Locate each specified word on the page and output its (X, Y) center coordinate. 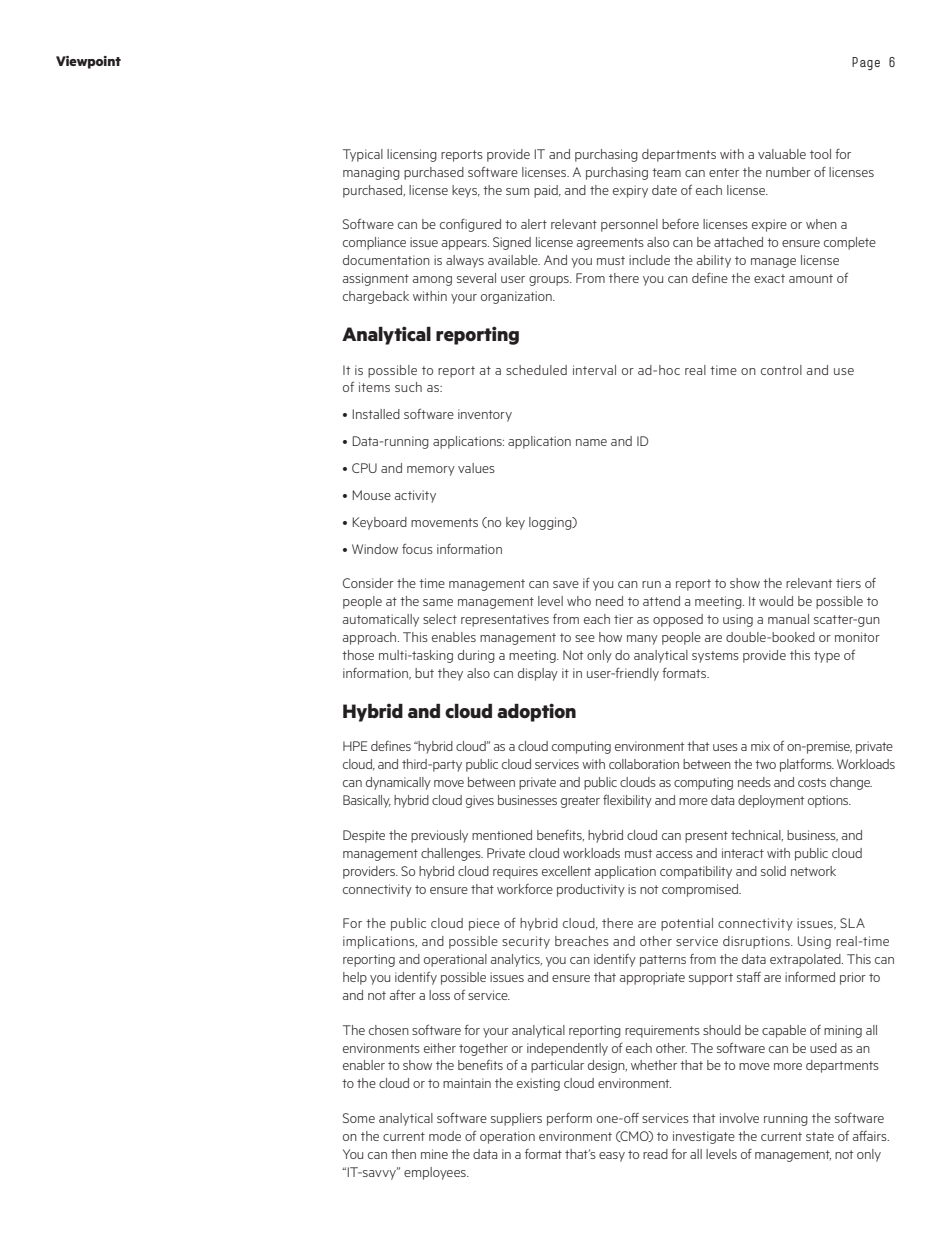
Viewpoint (88, 62)
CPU (364, 468)
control (781, 370)
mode (445, 1136)
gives (480, 801)
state (820, 1136)
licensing (412, 155)
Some (359, 1118)
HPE (355, 746)
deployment (771, 801)
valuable (782, 154)
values (476, 468)
